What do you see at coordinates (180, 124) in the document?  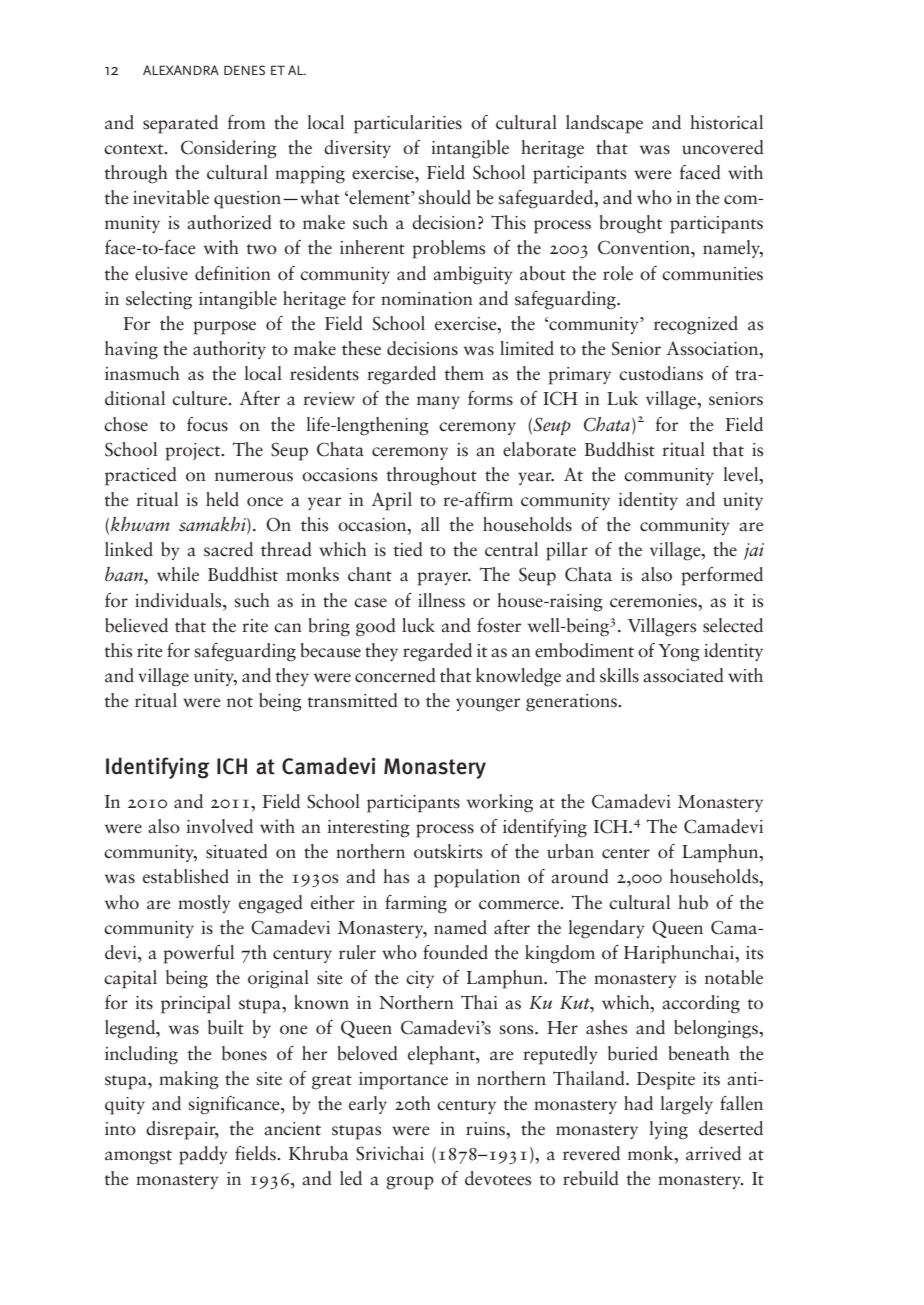 I see `separated` at bounding box center [180, 124].
